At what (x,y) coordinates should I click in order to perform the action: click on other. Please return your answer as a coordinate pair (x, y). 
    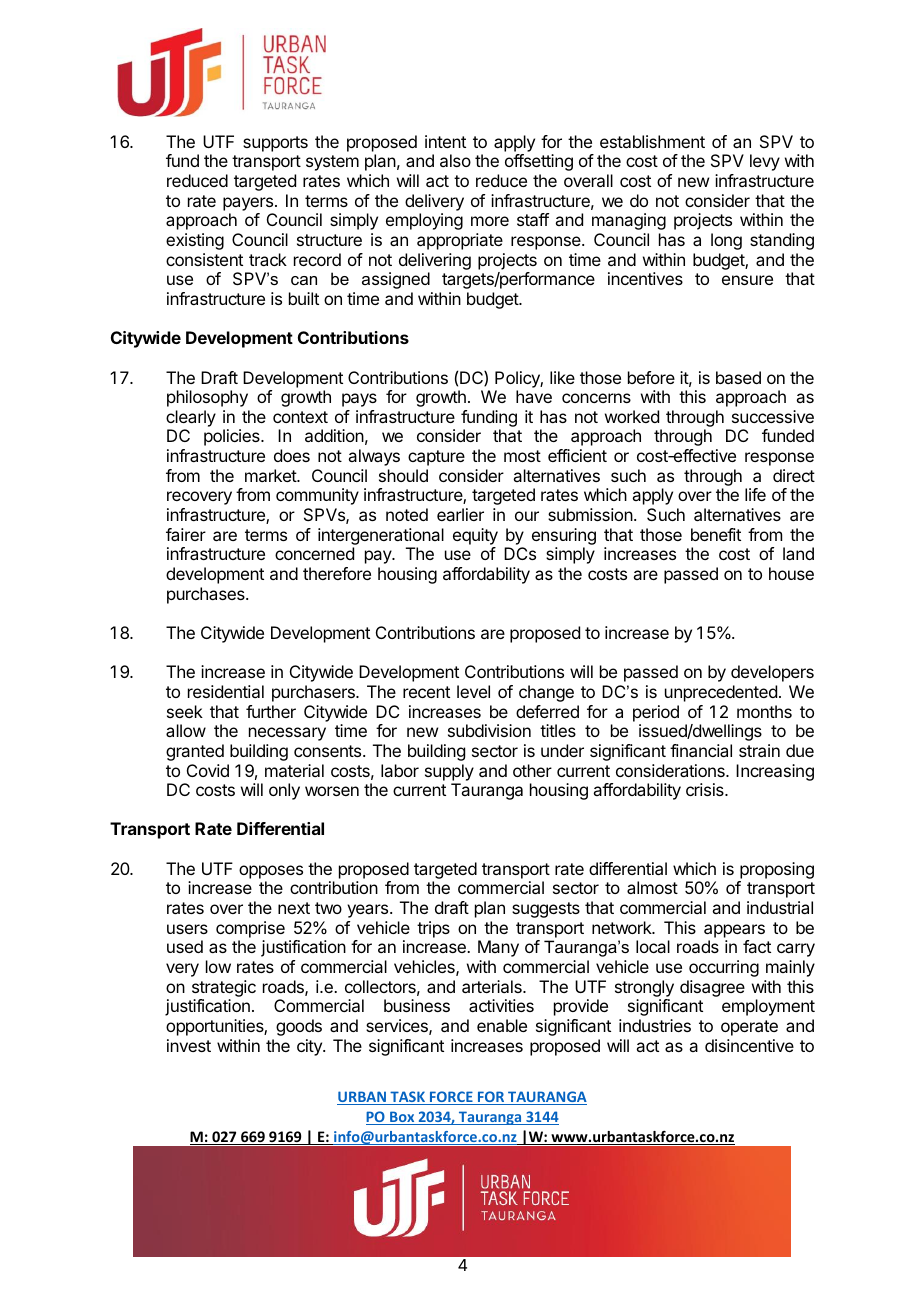
    Looking at the image, I should click on (532, 770).
